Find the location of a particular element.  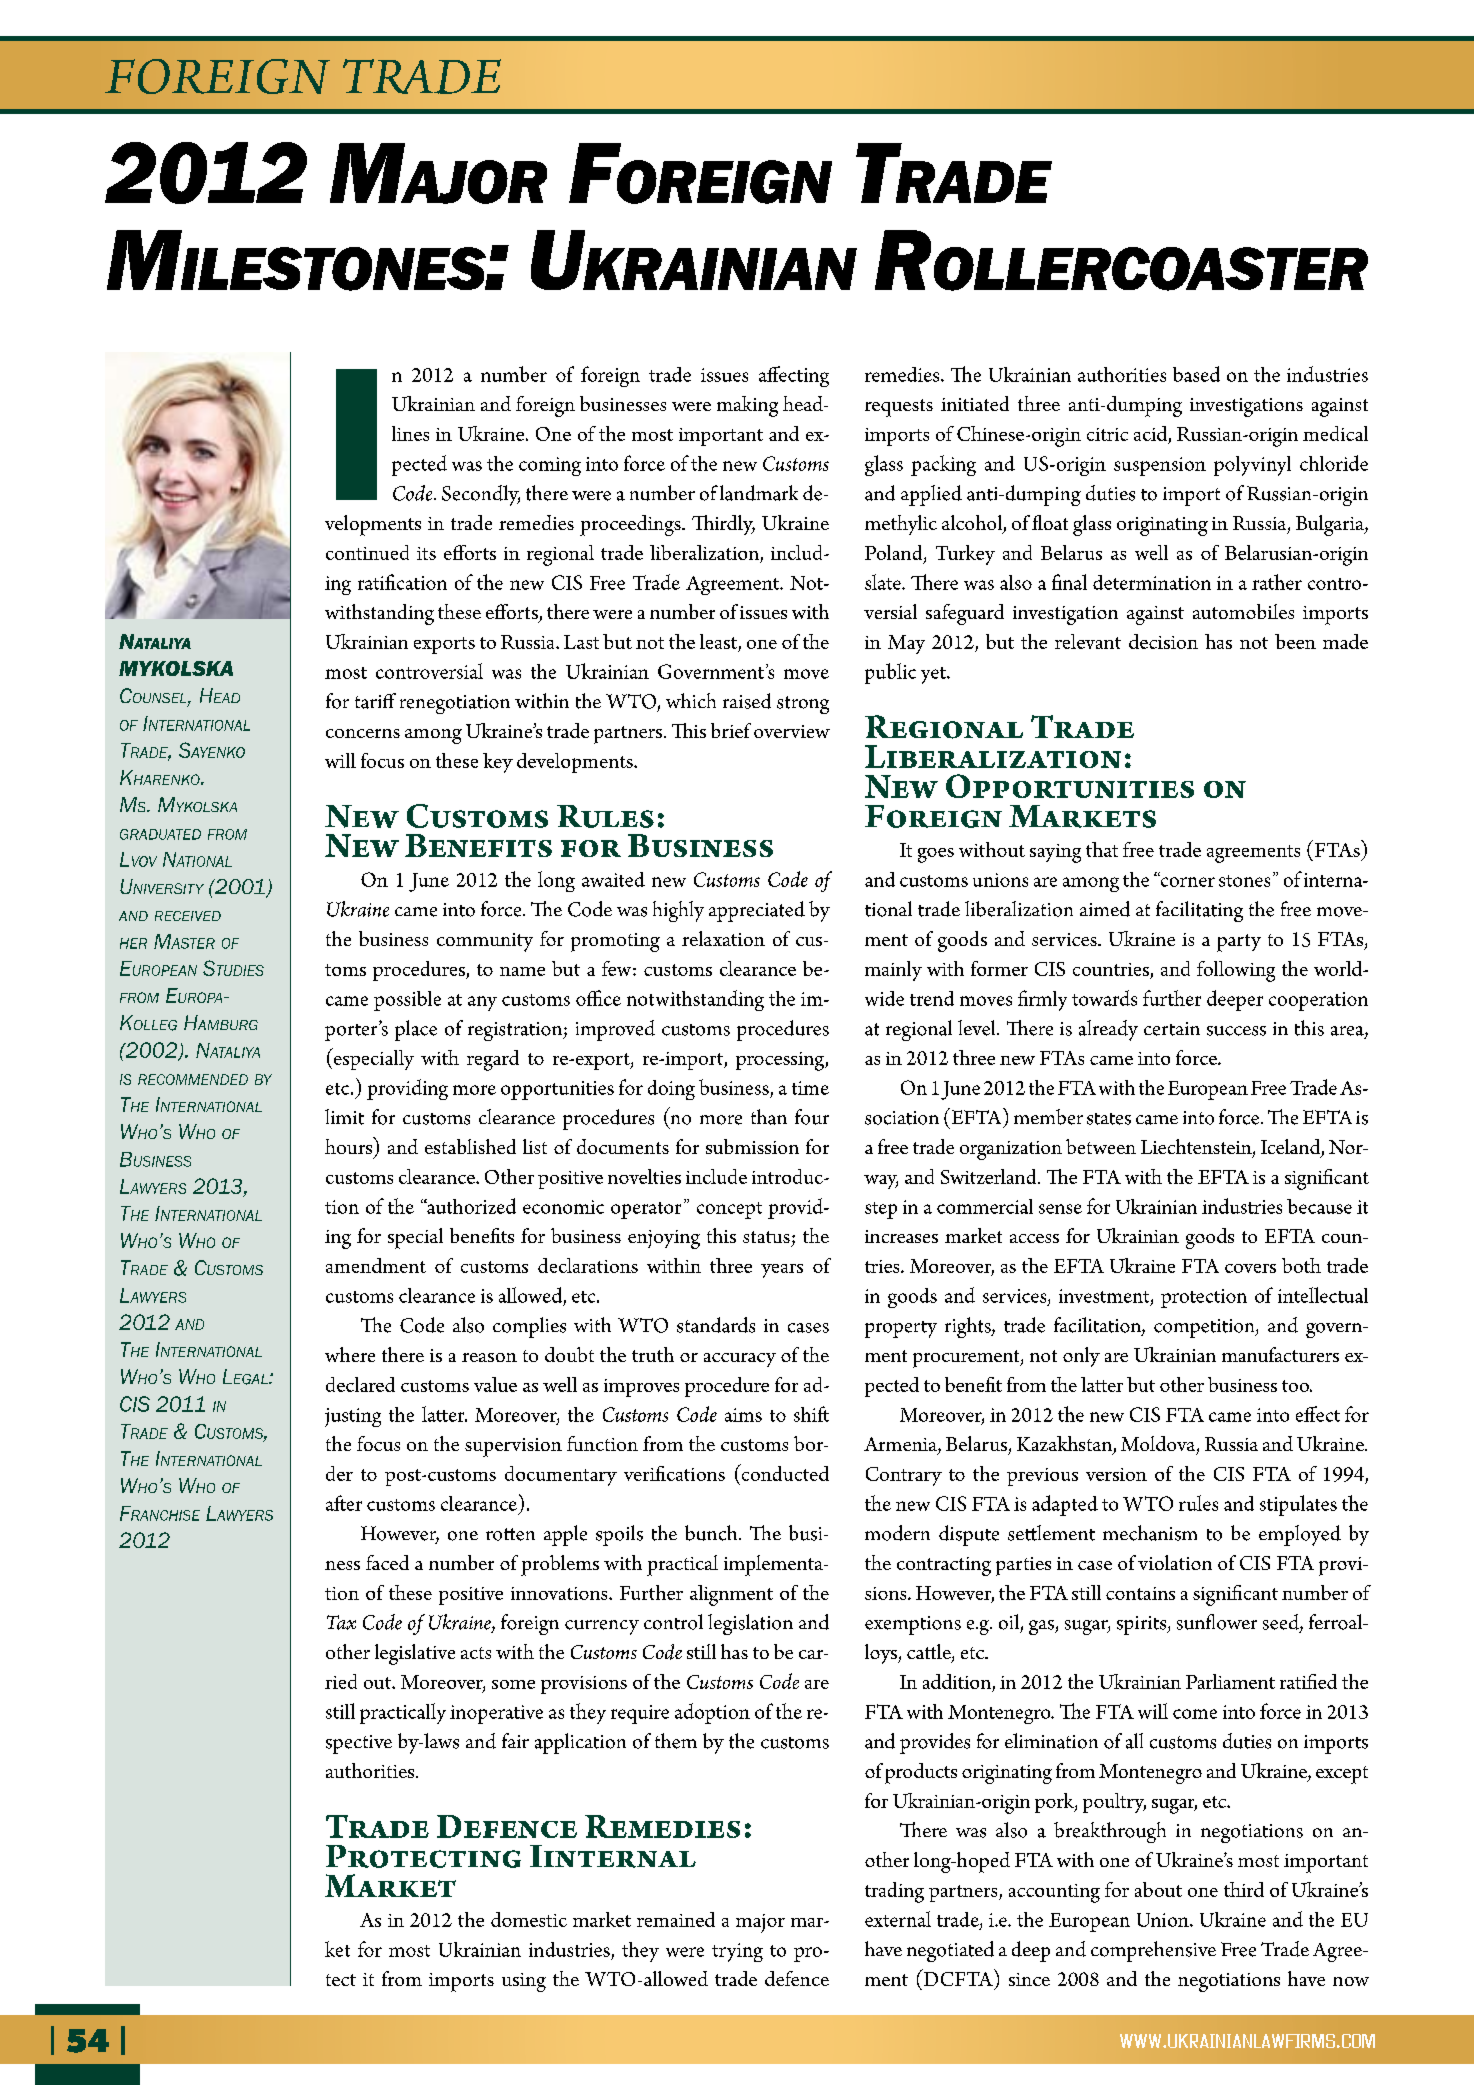

received is located at coordinates (188, 916).
